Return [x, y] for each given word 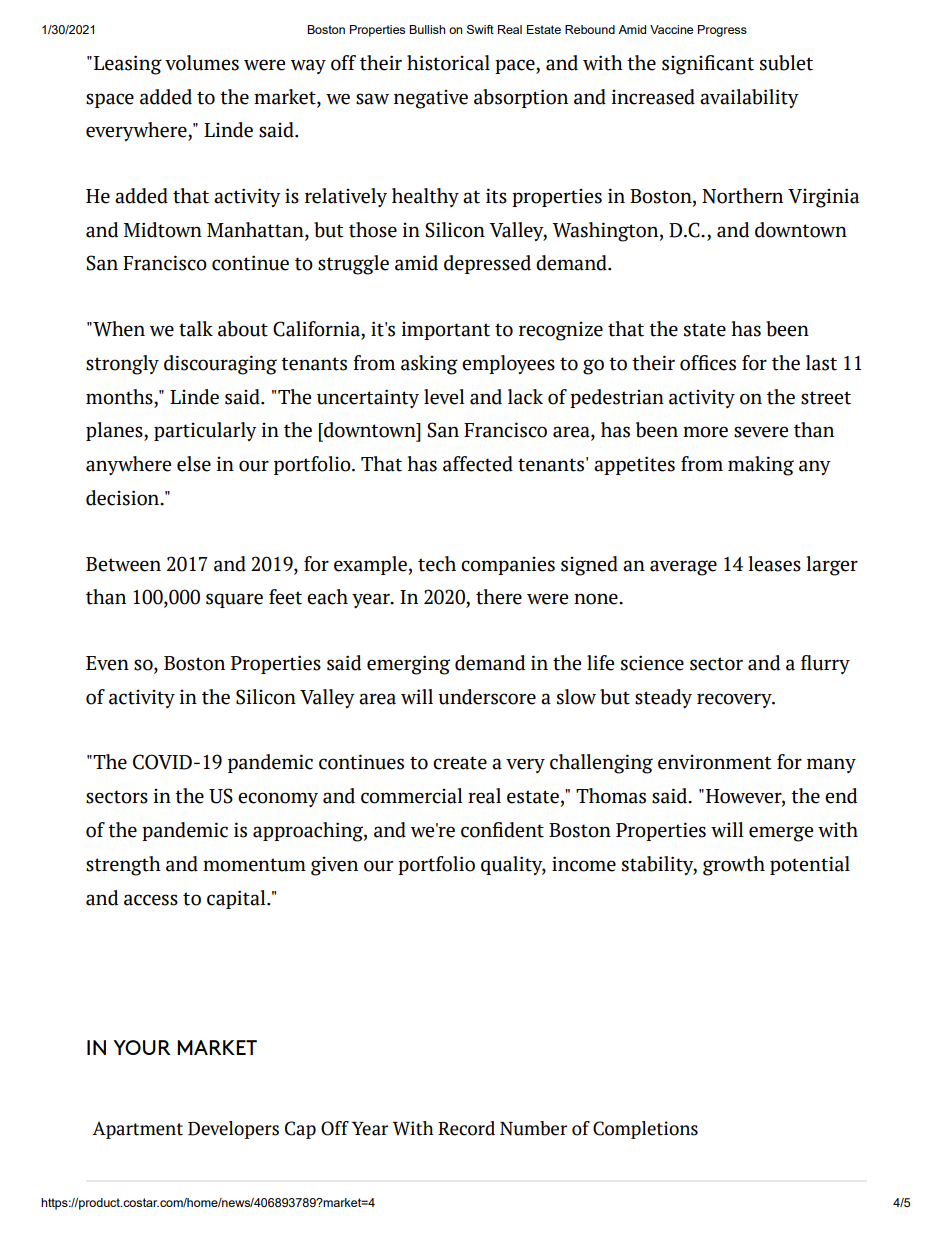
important [446, 331]
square [234, 600]
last [821, 363]
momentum [254, 865]
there [499, 597]
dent [524, 830]
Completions [645, 1130]
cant [734, 64]
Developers [233, 1130]
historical [448, 63]
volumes [202, 63]
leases [775, 564]
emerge [781, 834]
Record [466, 1128]
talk [196, 329]
